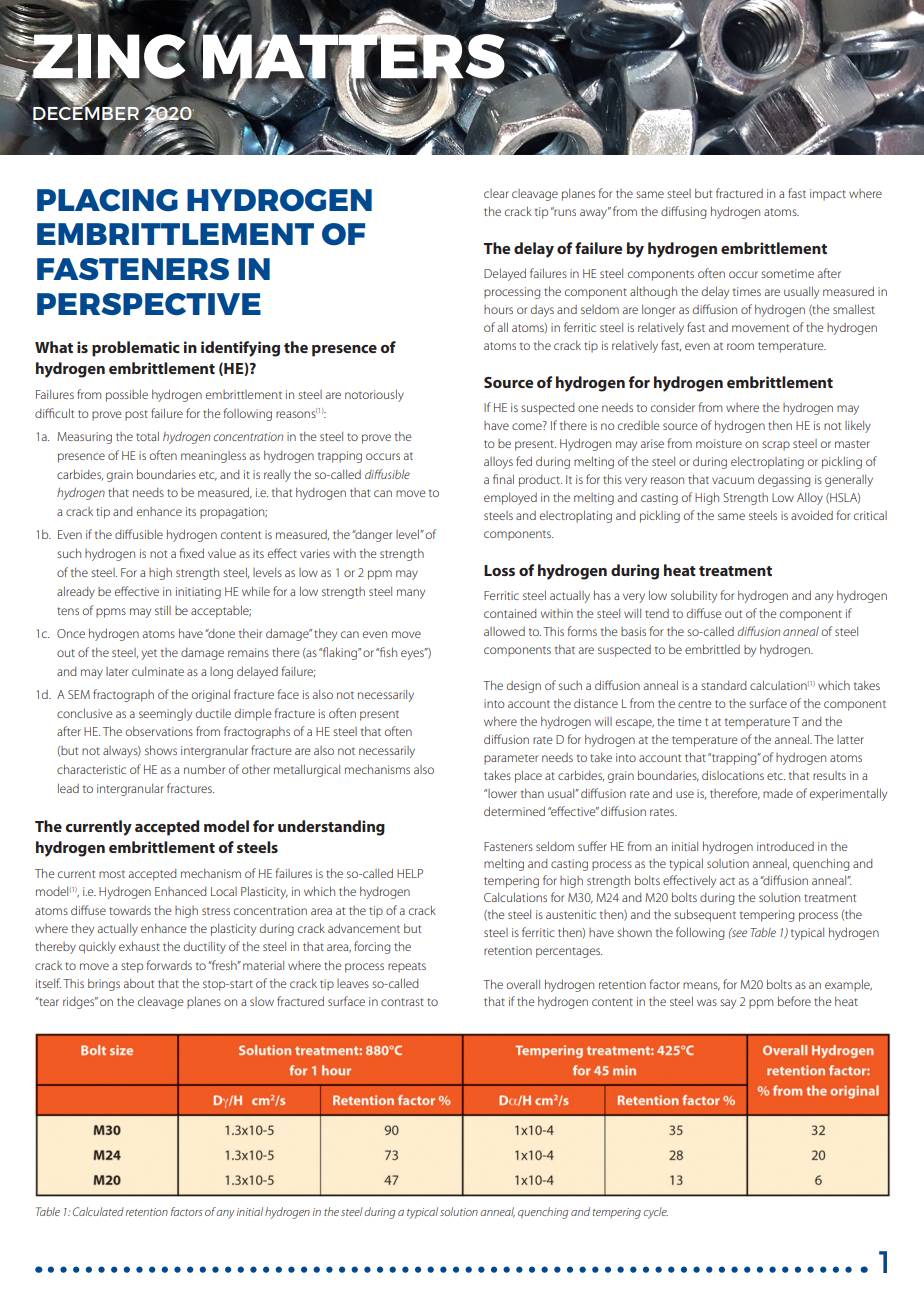 The width and height of the page is (924, 1308). What do you see at coordinates (499, 570) in the page?
I see `Loss` at bounding box center [499, 570].
